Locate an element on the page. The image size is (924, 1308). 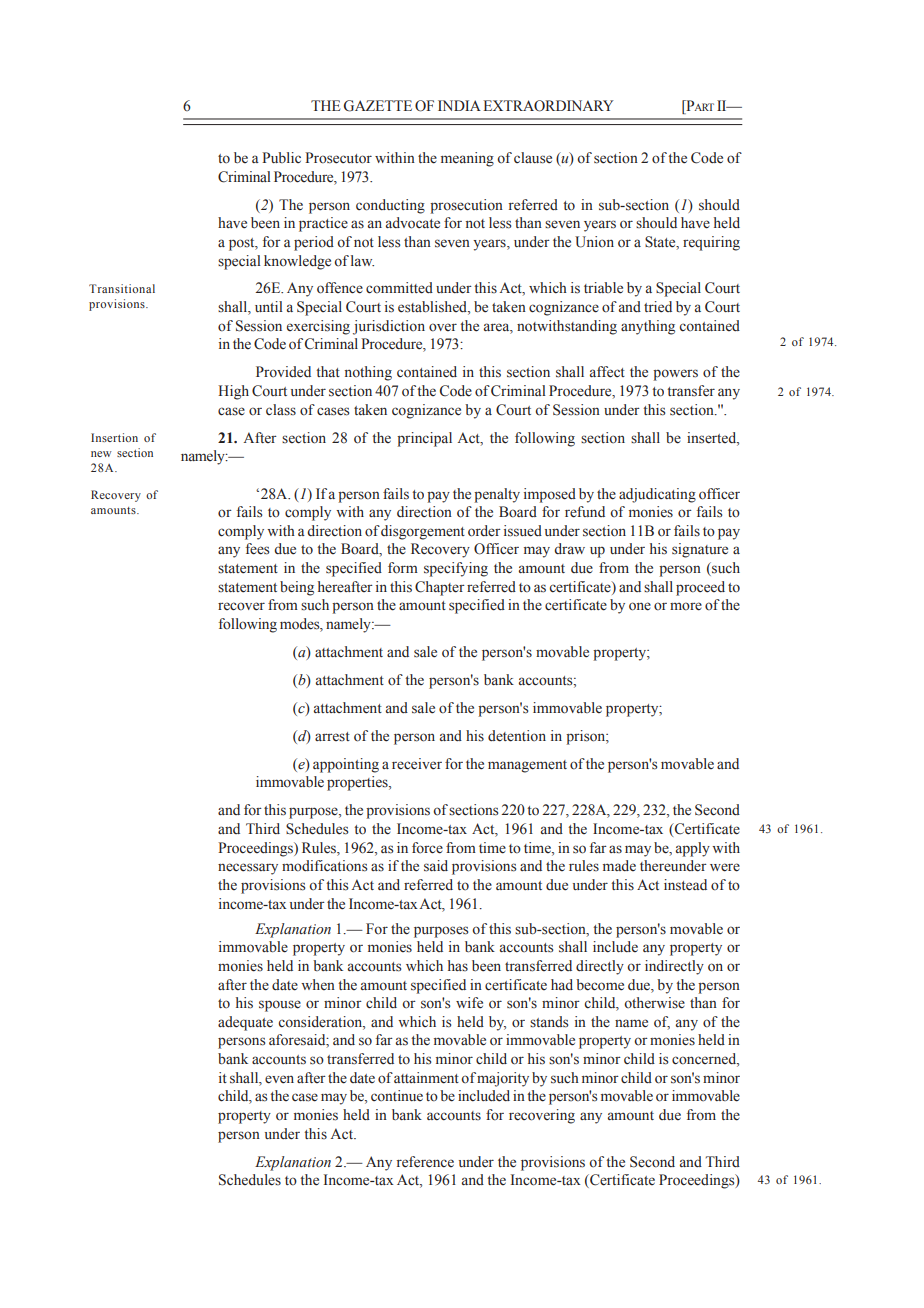
Public is located at coordinates (281, 157).
